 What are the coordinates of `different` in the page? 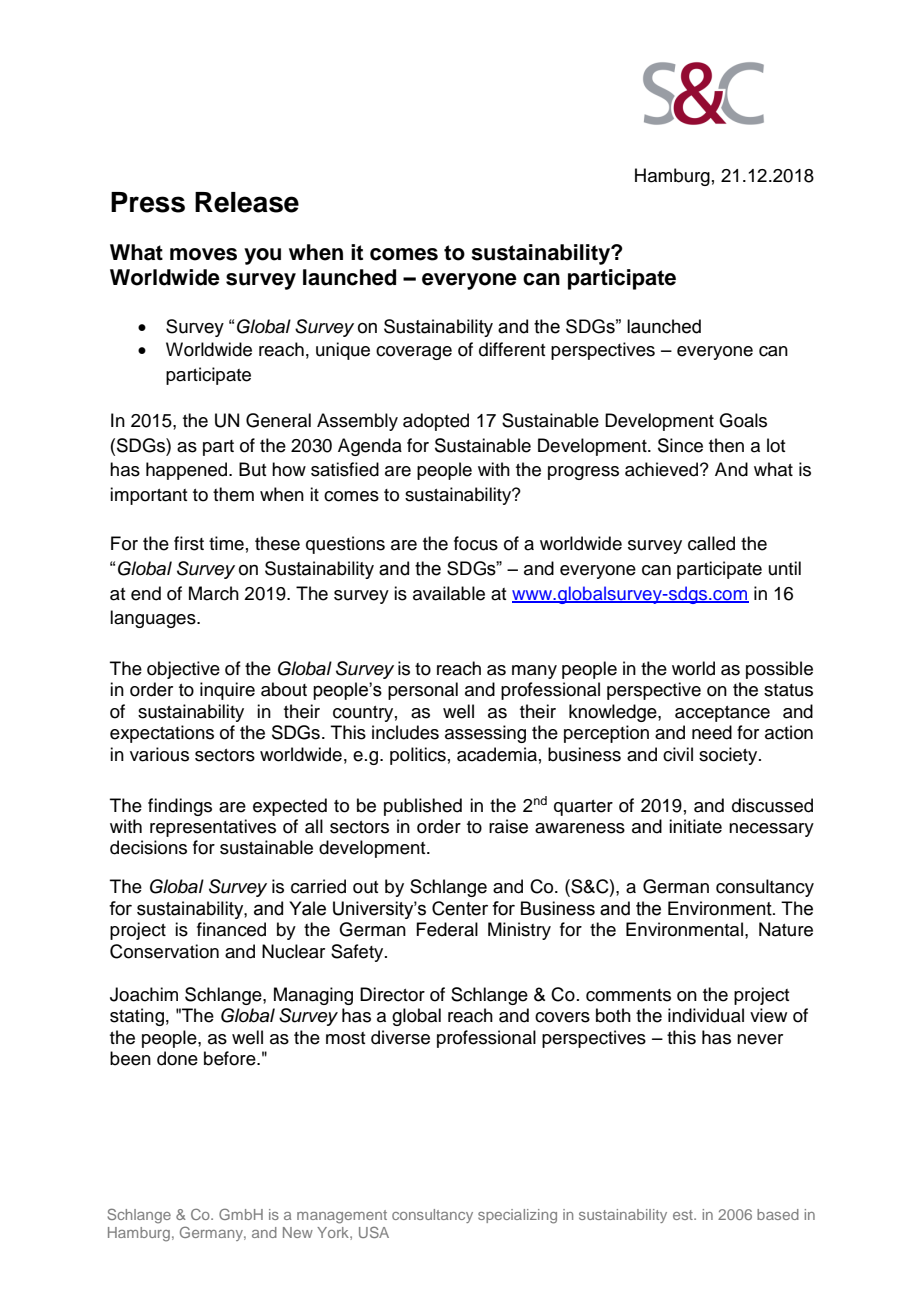 It's located at (512, 349).
